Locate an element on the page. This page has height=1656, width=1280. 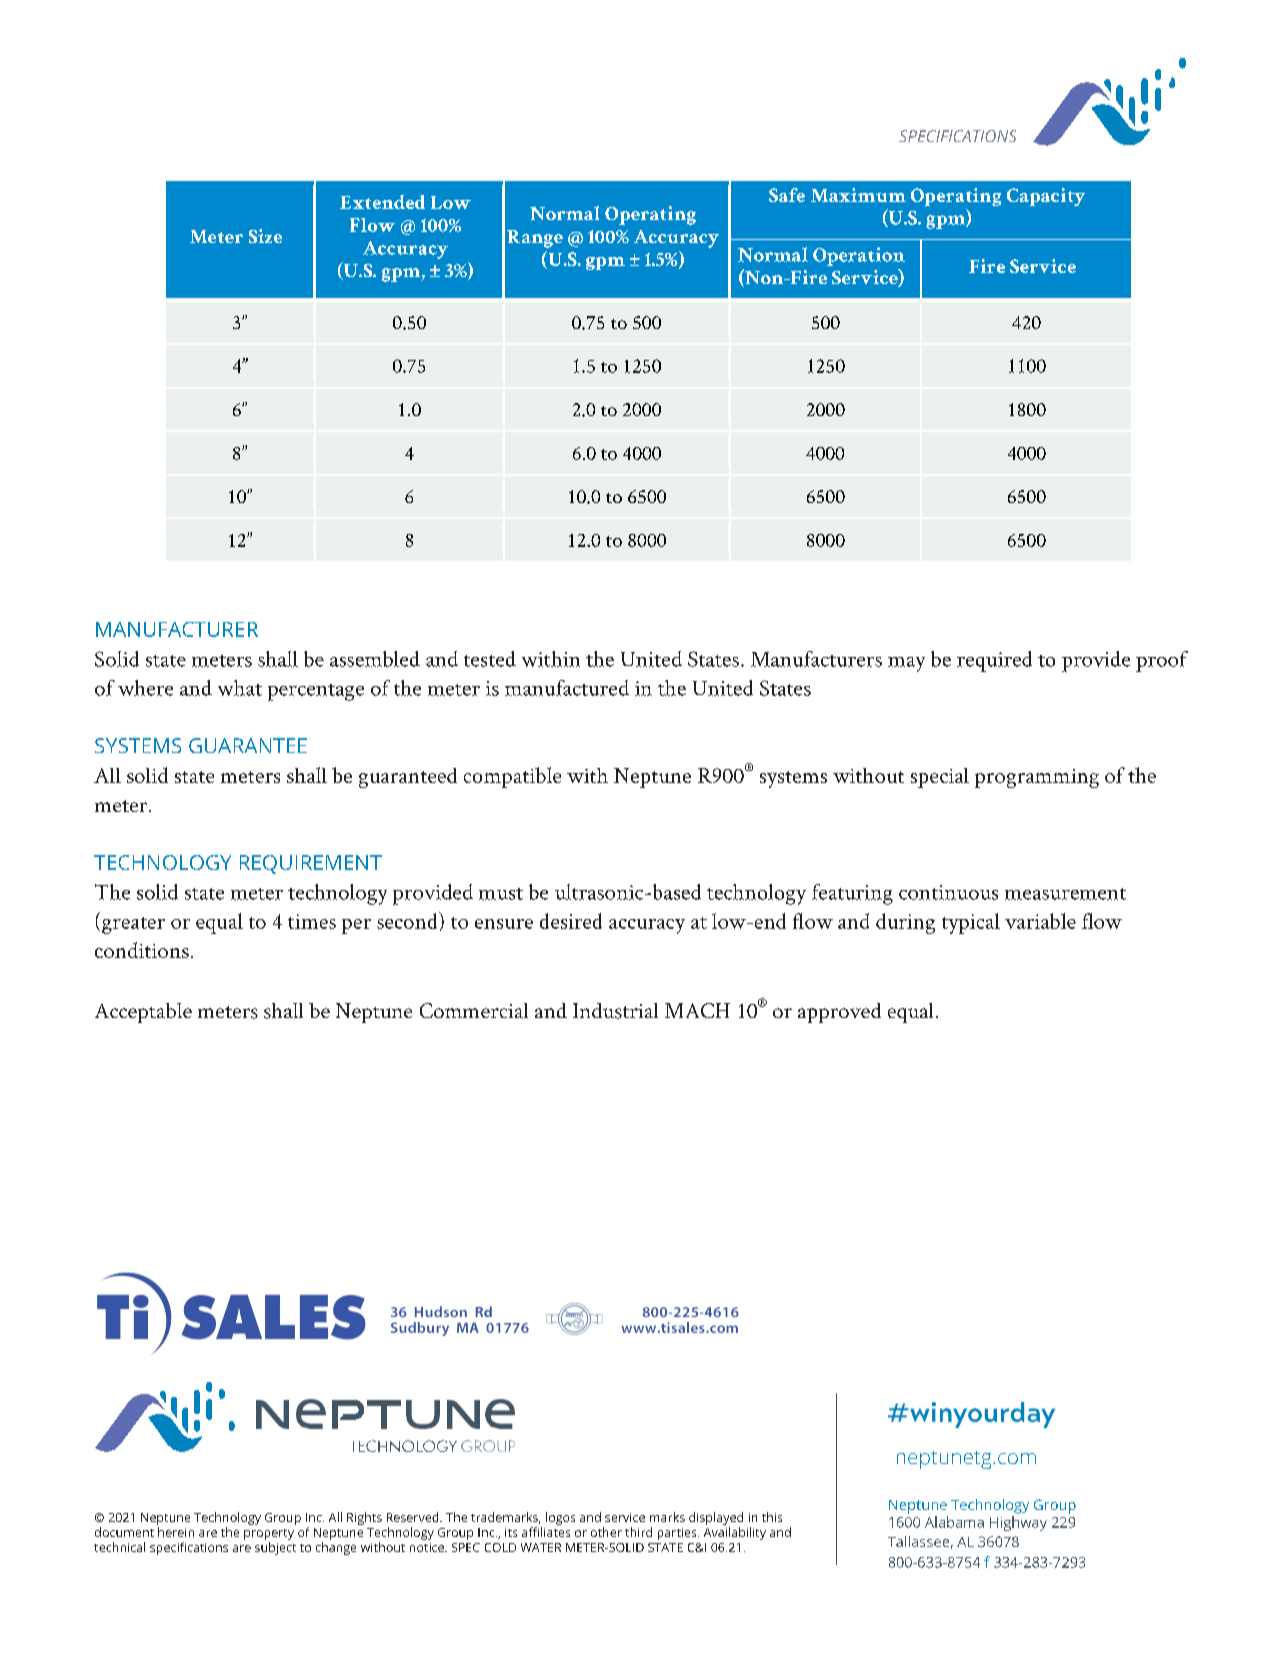
Highway is located at coordinates (1018, 1523).
